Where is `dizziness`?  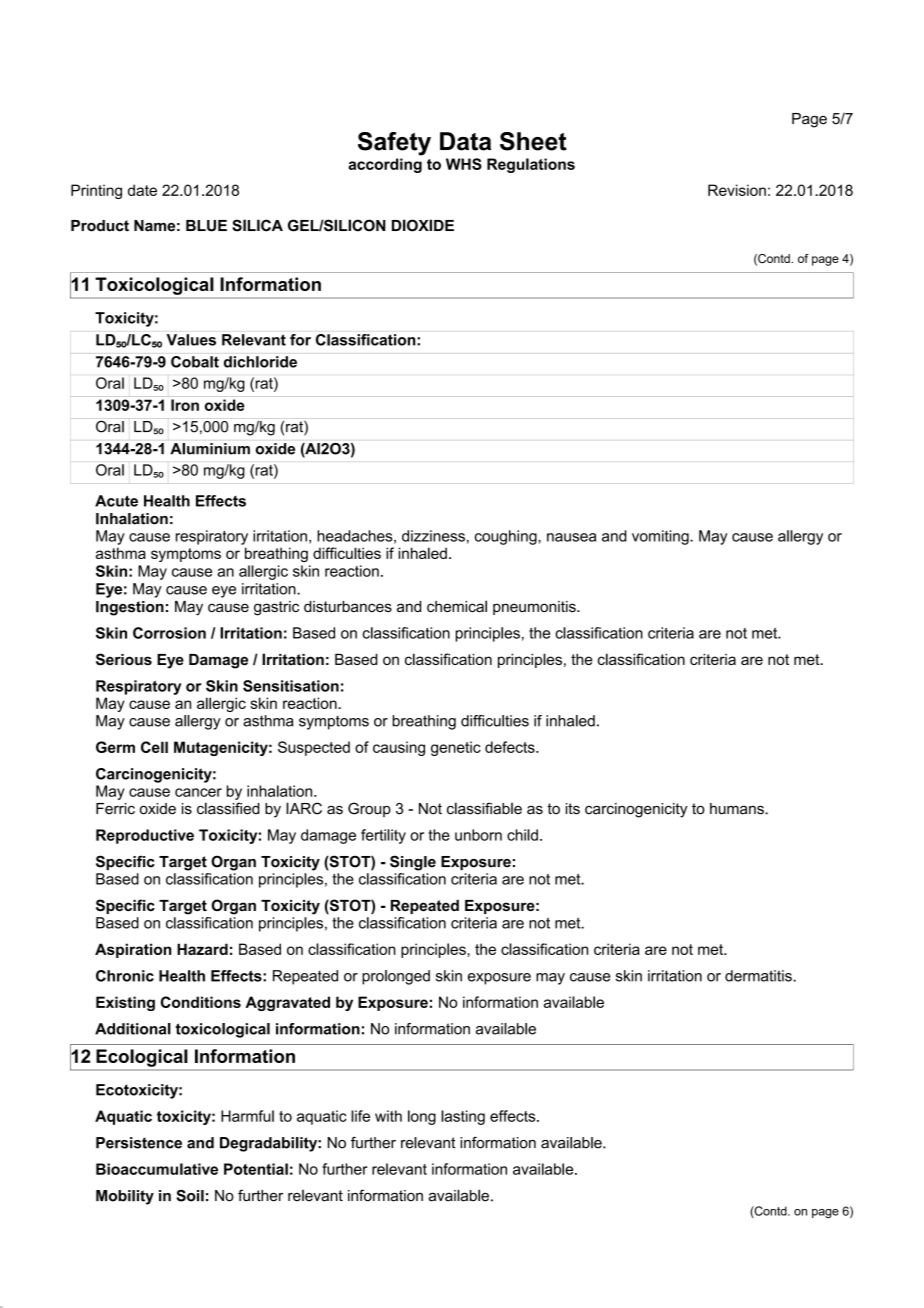 dizziness is located at coordinates (433, 536).
